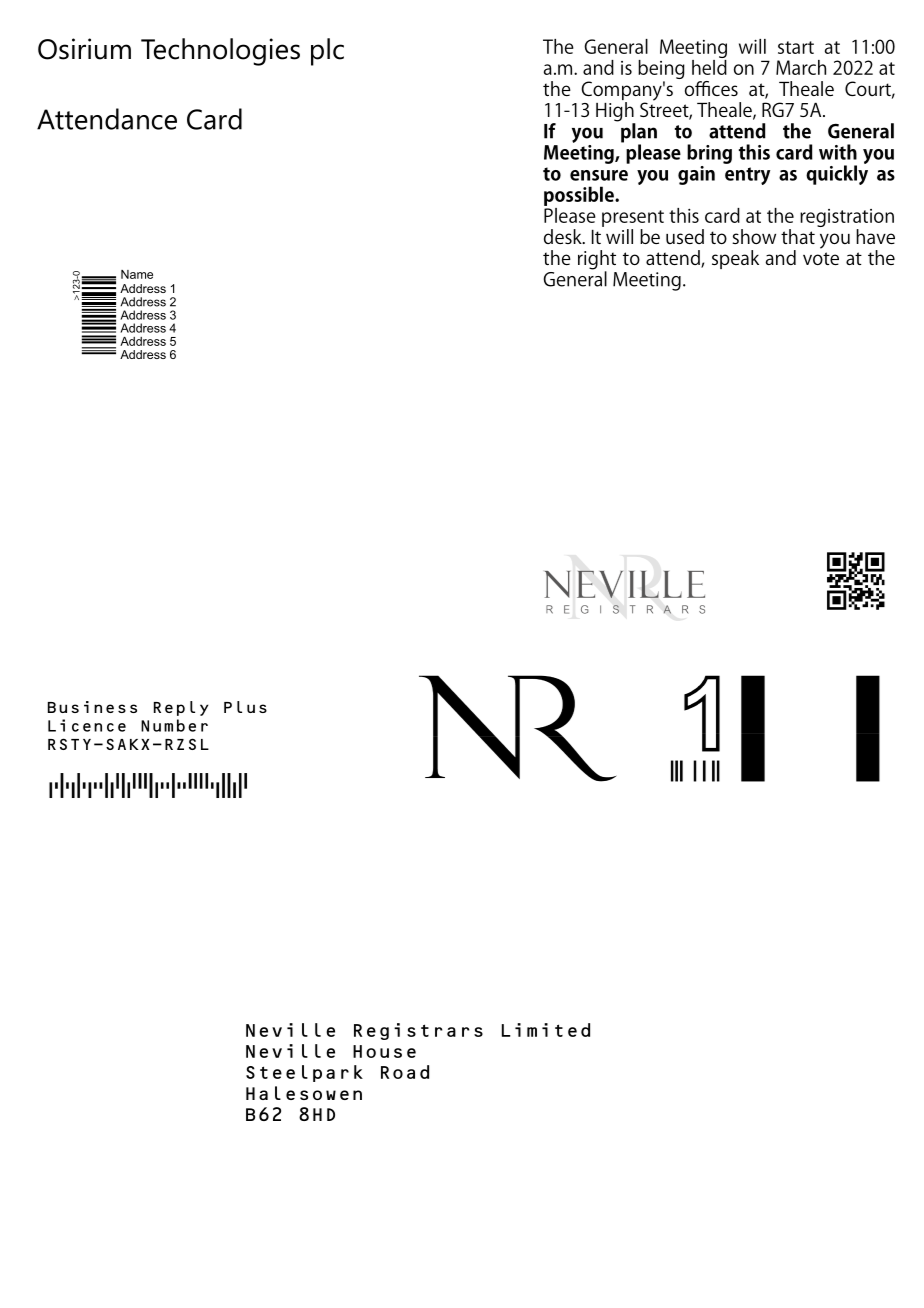  What do you see at coordinates (245, 707) in the page?
I see `Plus` at bounding box center [245, 707].
